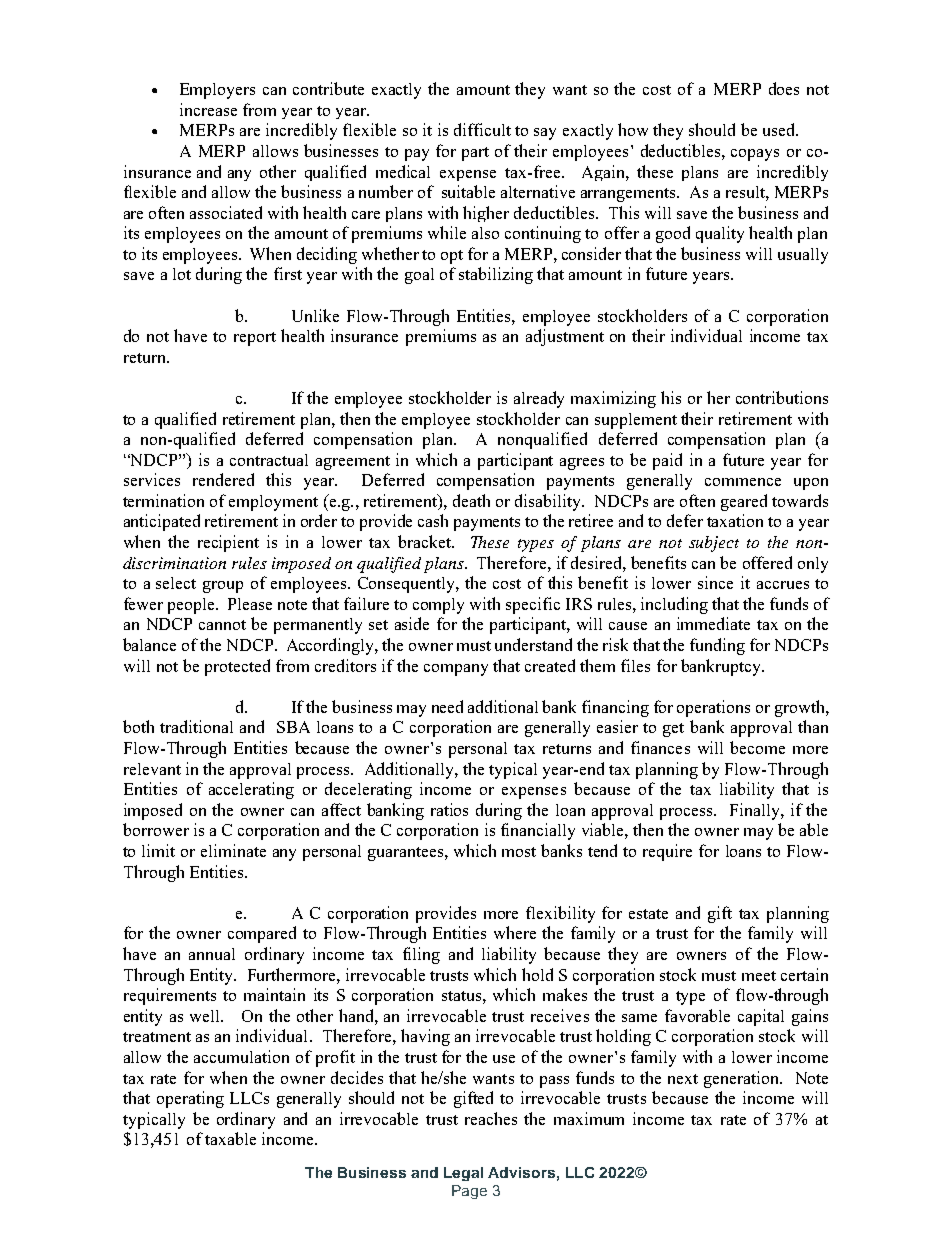 The width and height of the screenshot is (952, 1233). What do you see at coordinates (515, 932) in the screenshot?
I see `where` at bounding box center [515, 932].
